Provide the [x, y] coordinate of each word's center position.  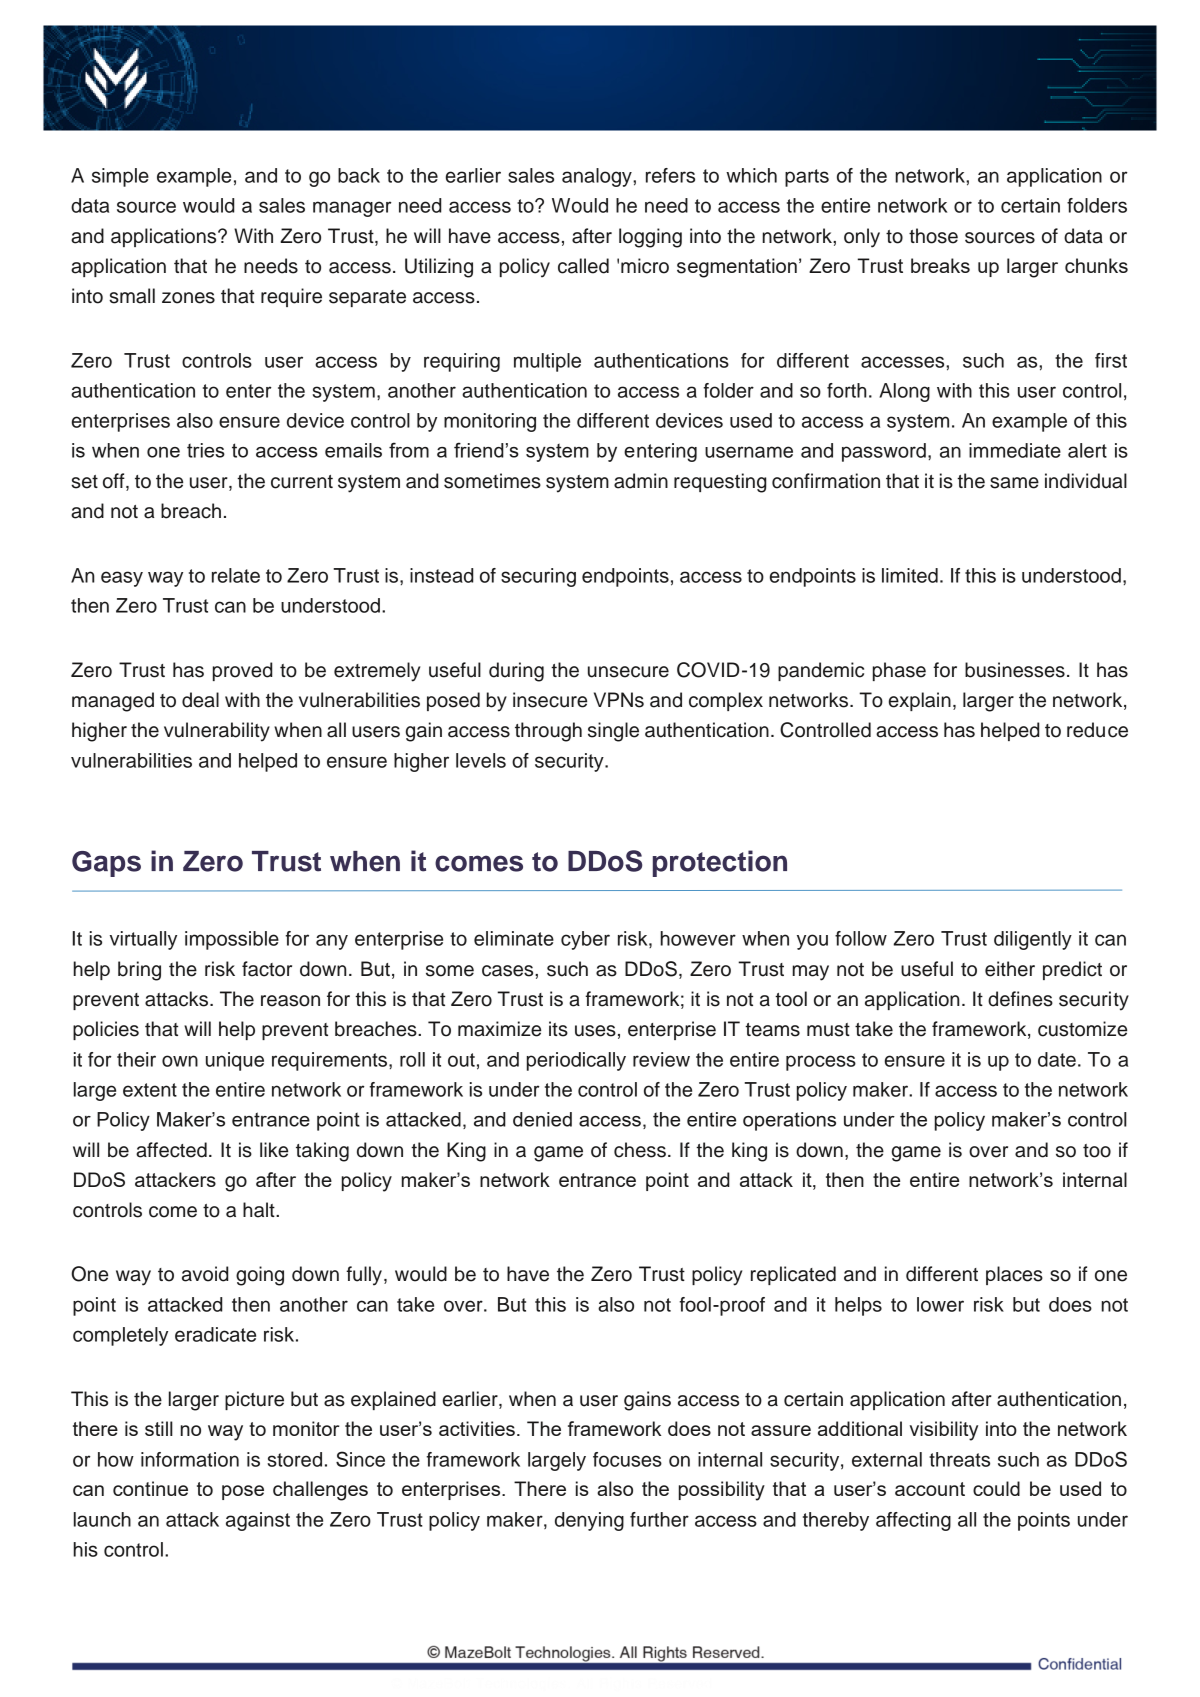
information [190, 1459]
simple [120, 177]
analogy [598, 177]
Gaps [106, 864]
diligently [1033, 940]
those [933, 236]
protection [720, 863]
